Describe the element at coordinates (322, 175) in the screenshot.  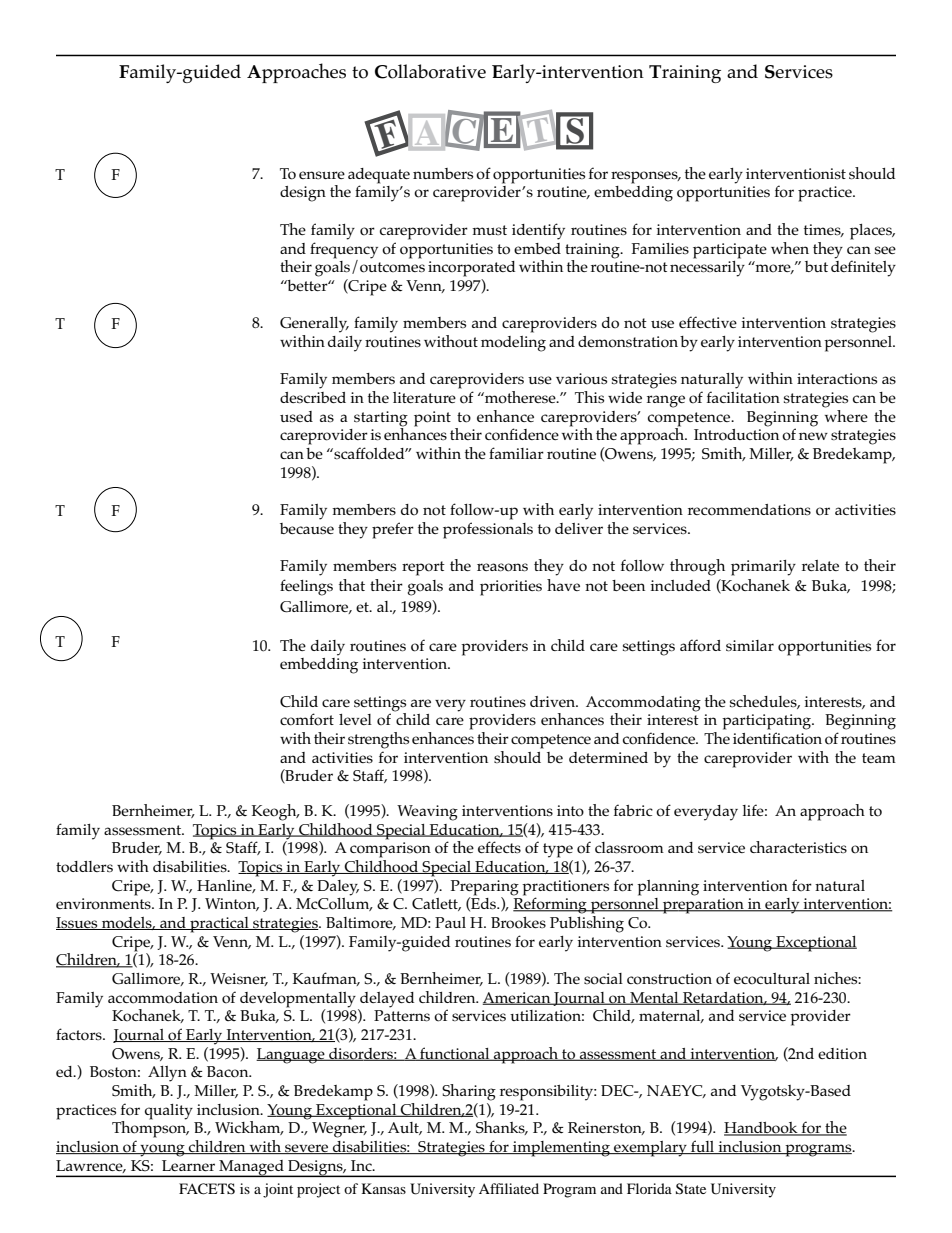
I see `ensure` at that location.
